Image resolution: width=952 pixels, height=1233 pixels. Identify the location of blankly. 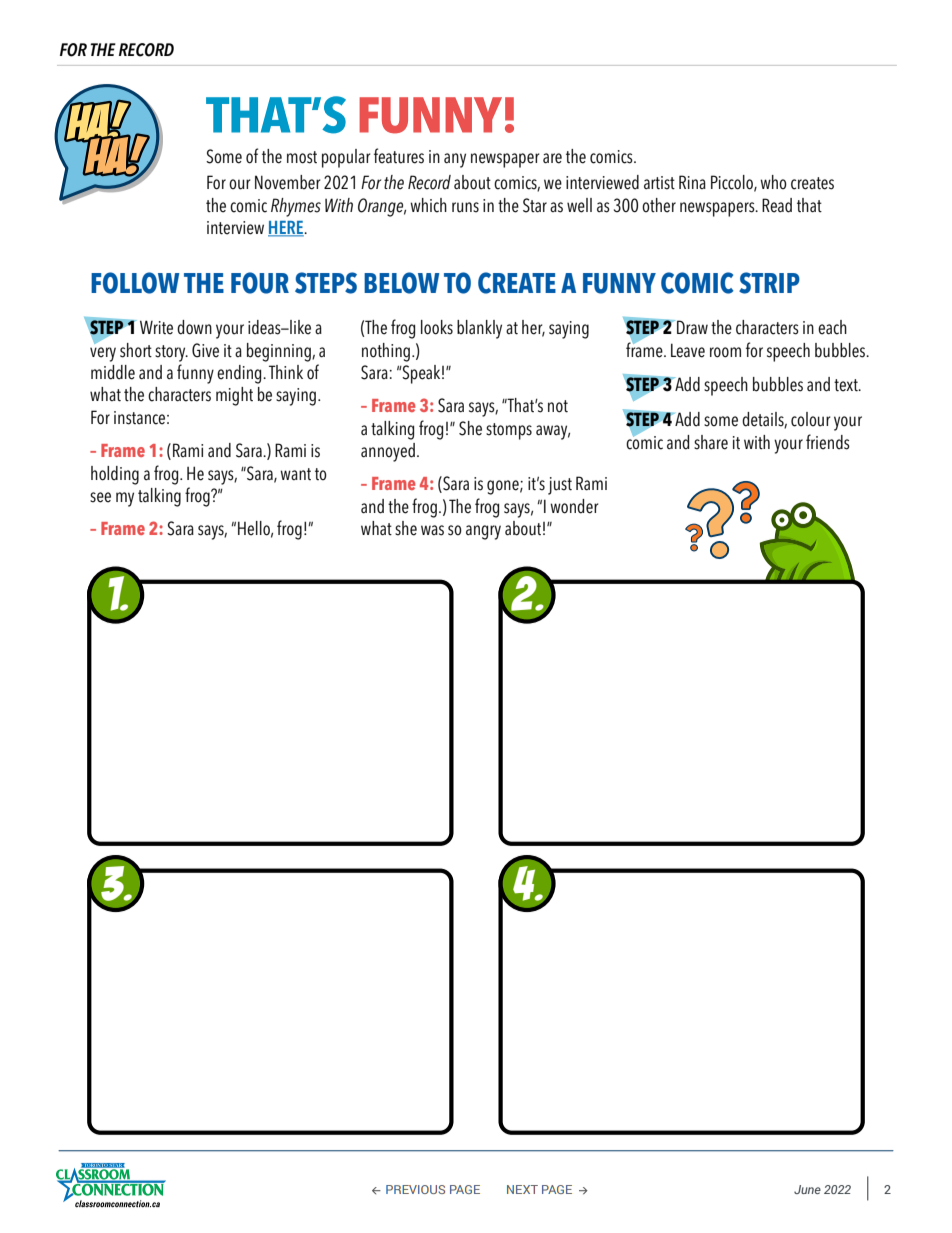
(479, 329).
